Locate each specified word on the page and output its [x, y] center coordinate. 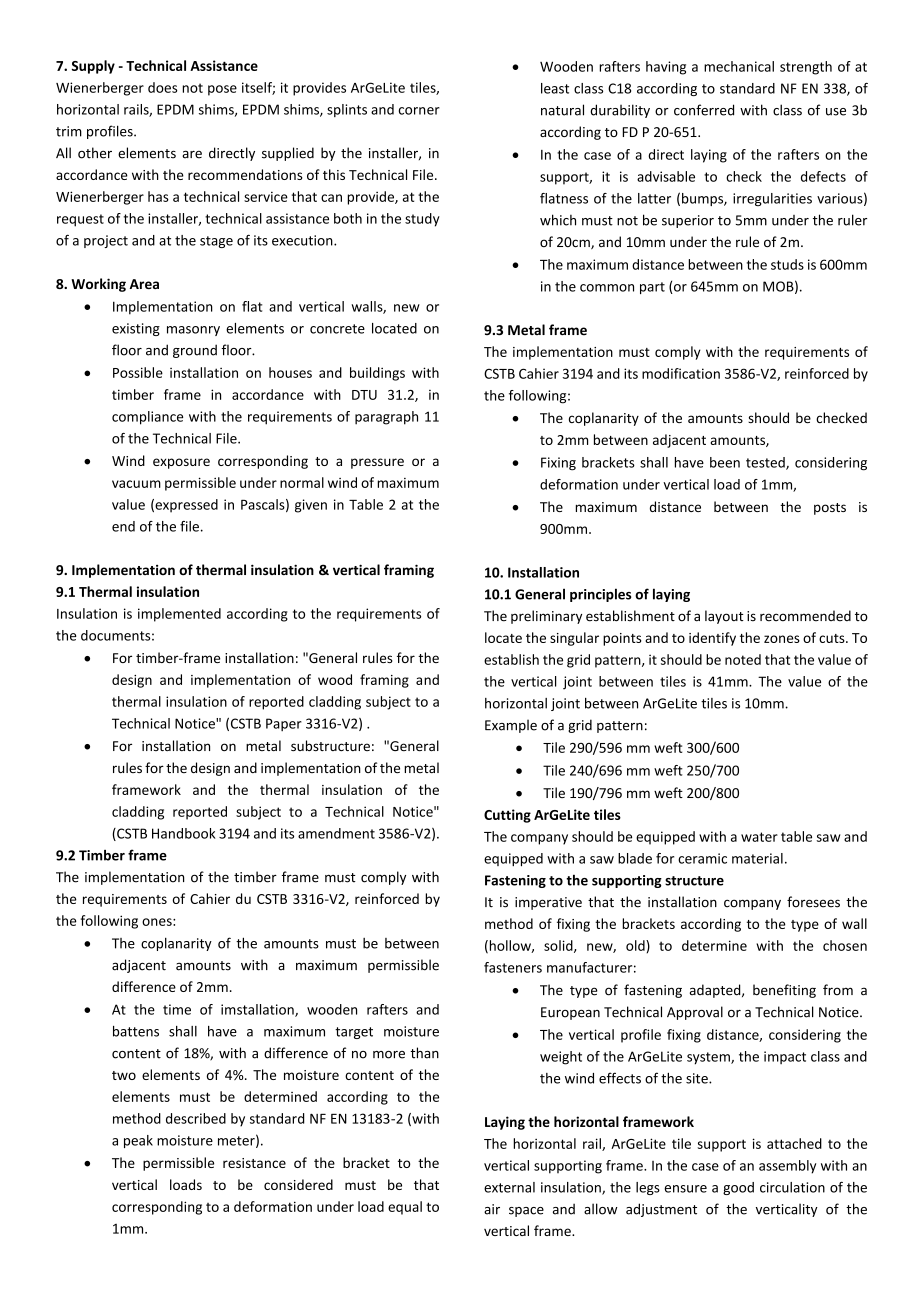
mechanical [739, 66]
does [162, 87]
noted [743, 659]
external [509, 1187]
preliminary [546, 617]
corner [419, 111]
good [738, 1188]
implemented [179, 615]
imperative [548, 903]
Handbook [184, 833]
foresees [813, 902]
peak [138, 1141]
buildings [377, 374]
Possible [138, 372]
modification [681, 373]
